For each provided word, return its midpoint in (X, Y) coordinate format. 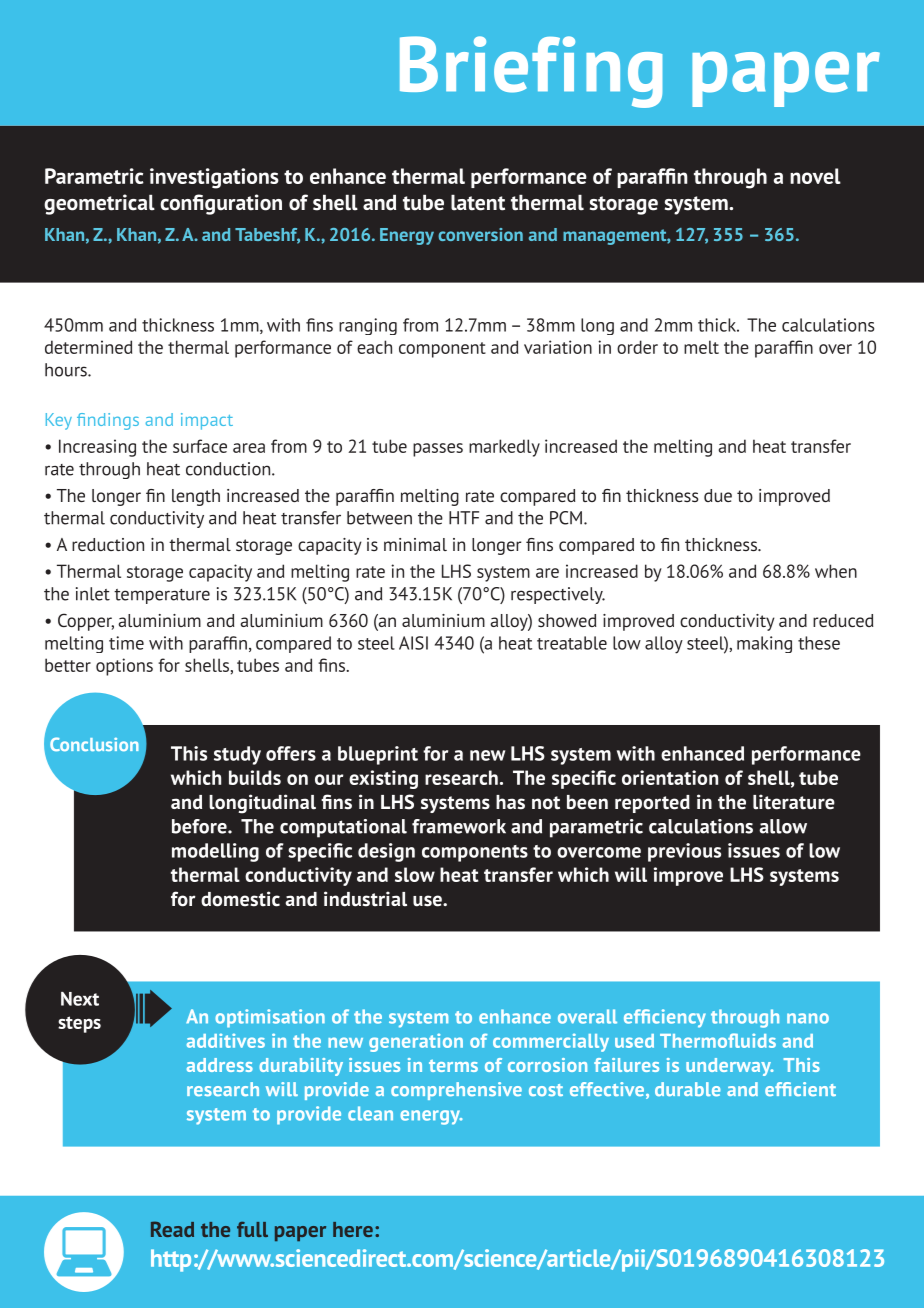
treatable (572, 643)
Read (172, 1229)
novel (815, 176)
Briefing (531, 72)
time (126, 643)
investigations (214, 178)
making (764, 644)
